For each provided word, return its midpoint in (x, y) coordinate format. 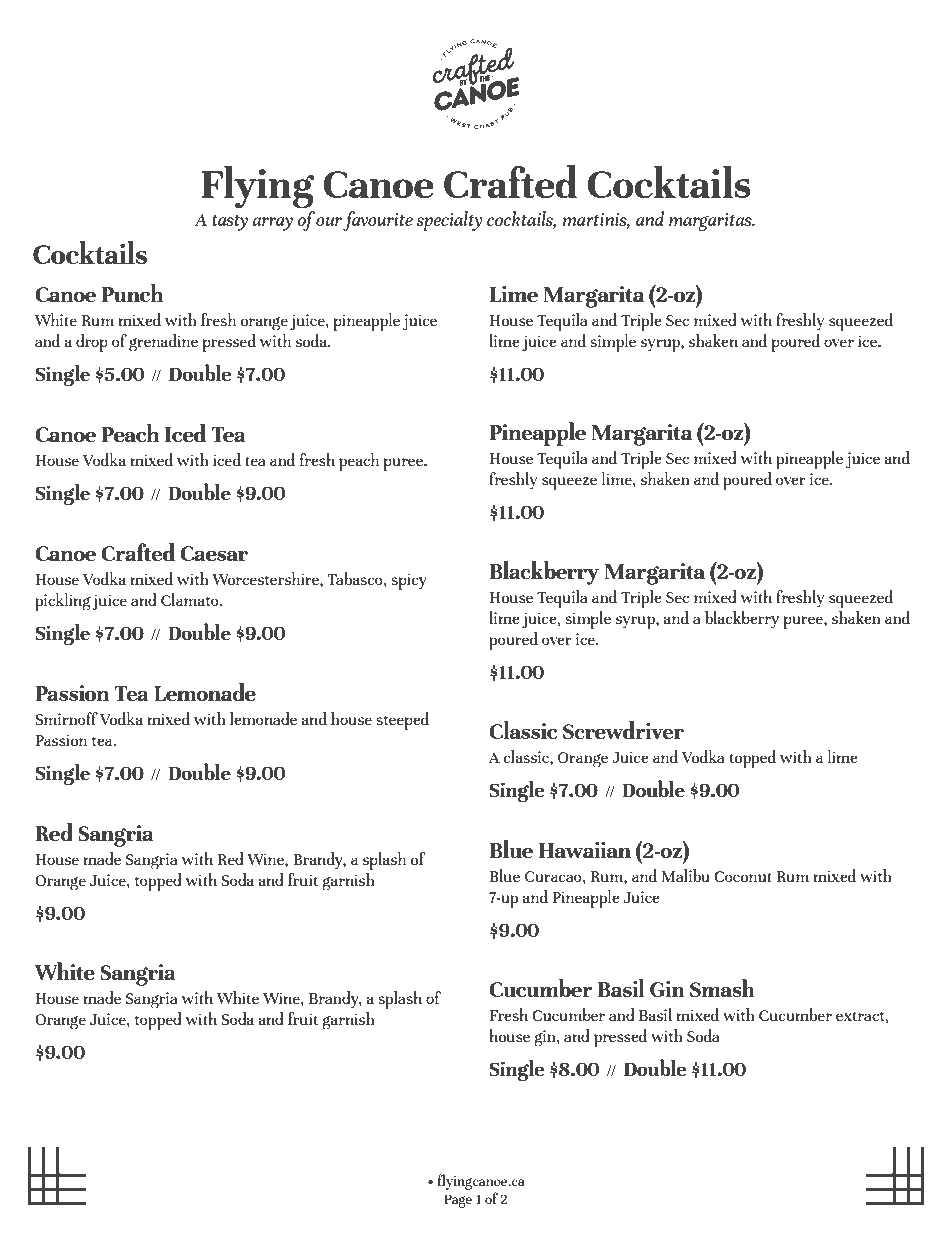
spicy (409, 581)
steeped (402, 721)
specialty (449, 221)
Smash (722, 988)
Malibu (686, 875)
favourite (378, 221)
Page (458, 1201)
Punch (132, 293)
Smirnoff (67, 718)
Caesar (214, 553)
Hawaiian (585, 850)
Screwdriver (623, 730)
